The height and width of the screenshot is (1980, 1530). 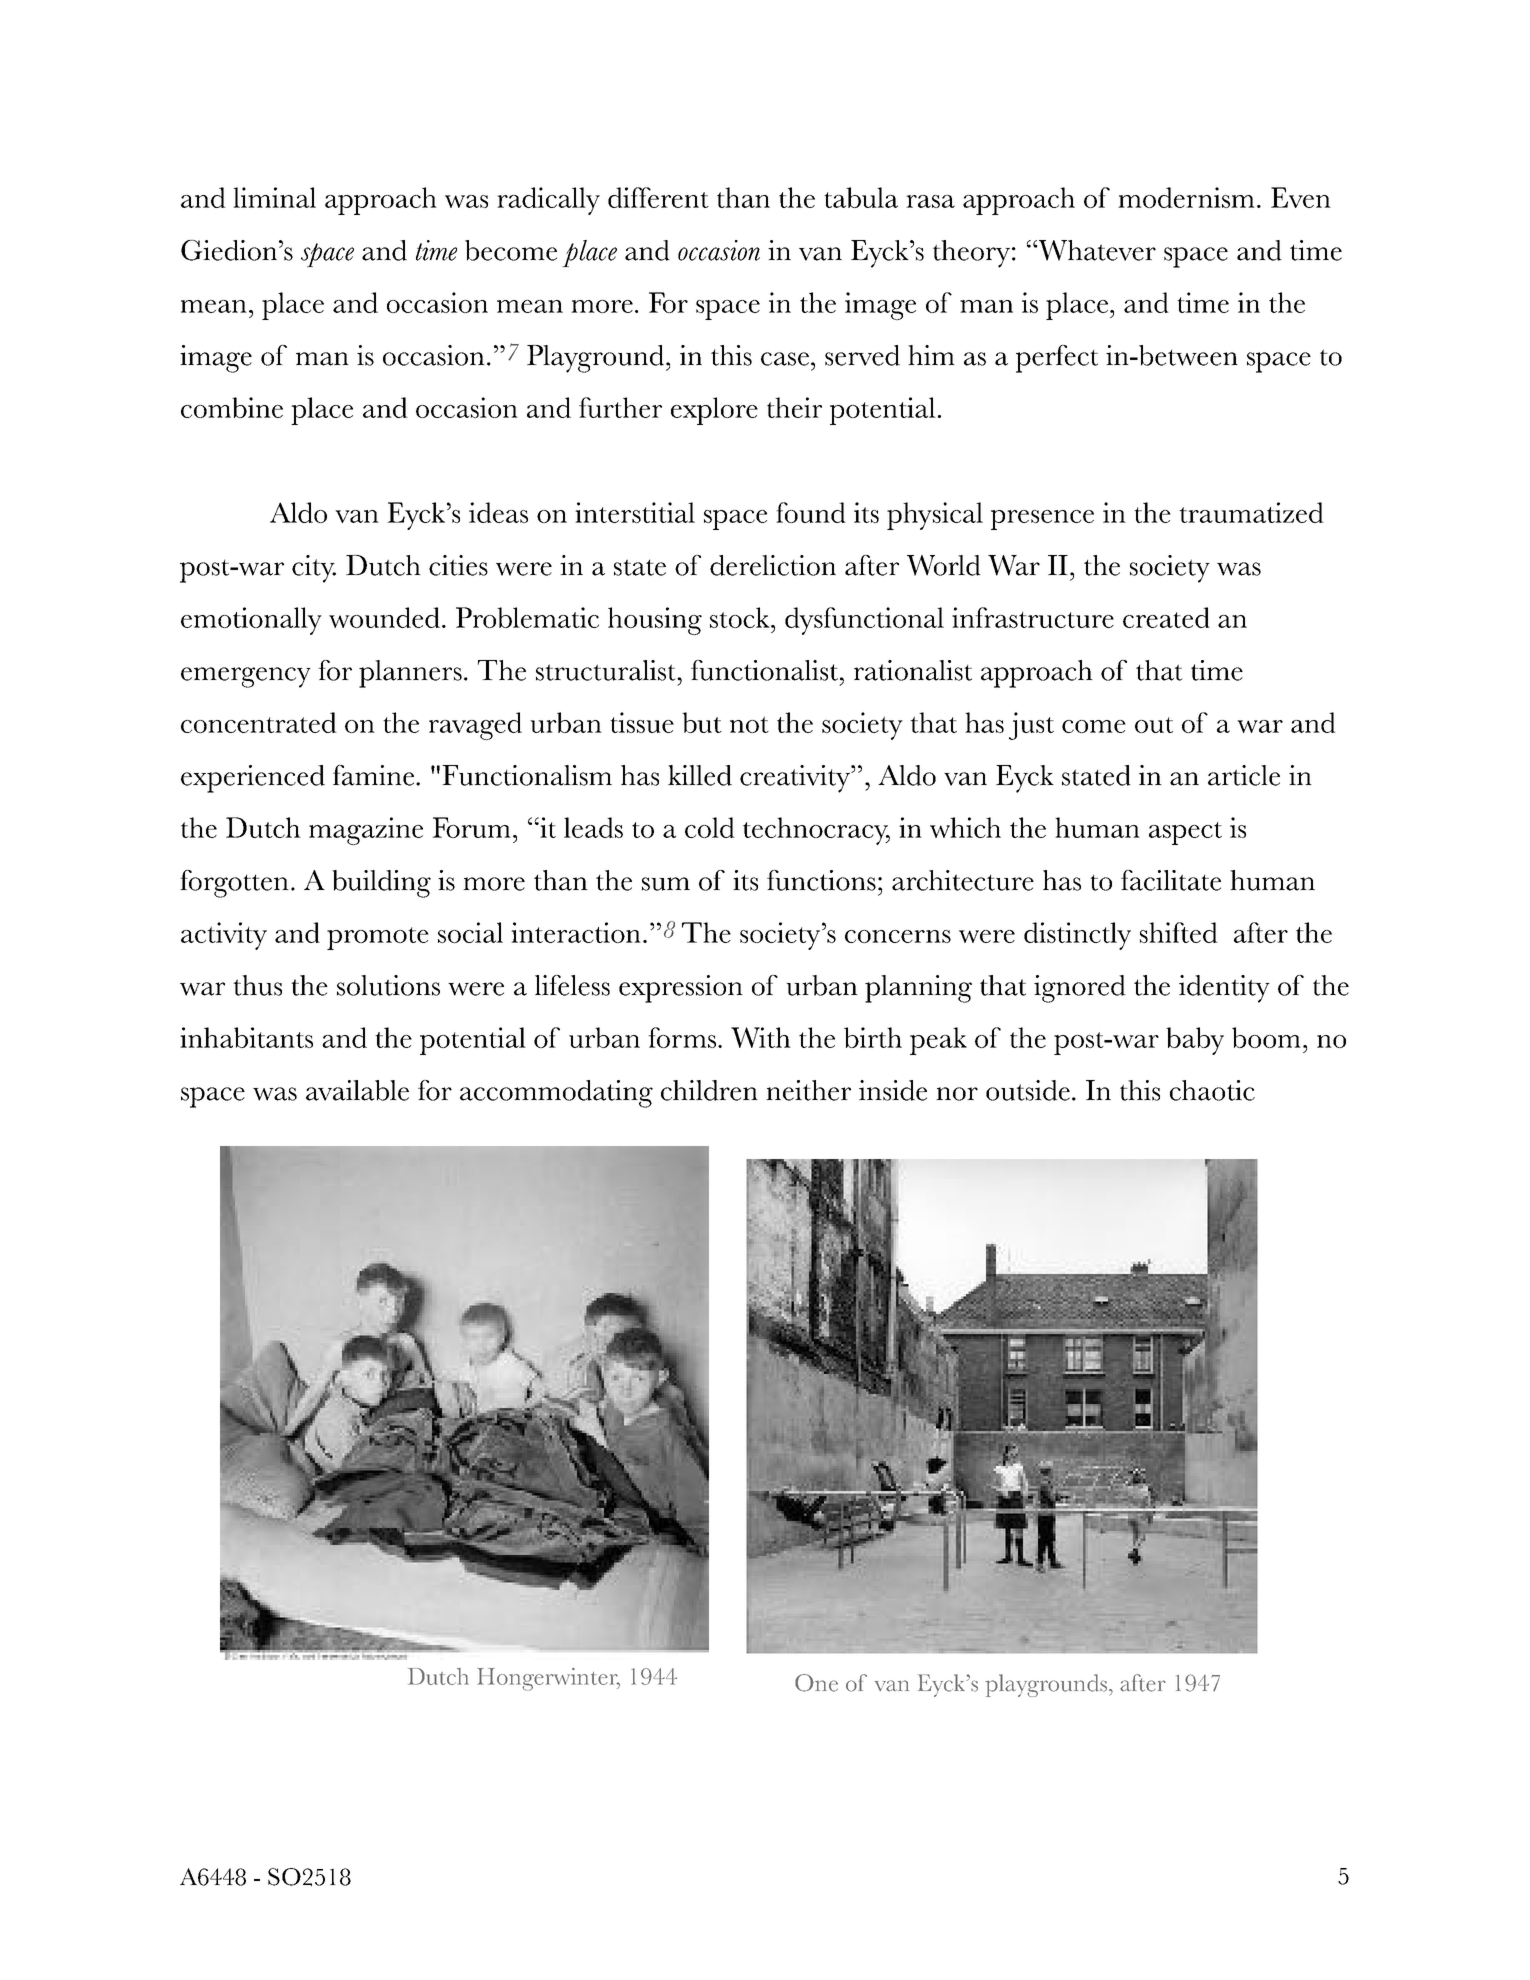 What do you see at coordinates (749, 724) in the screenshot?
I see `not` at bounding box center [749, 724].
